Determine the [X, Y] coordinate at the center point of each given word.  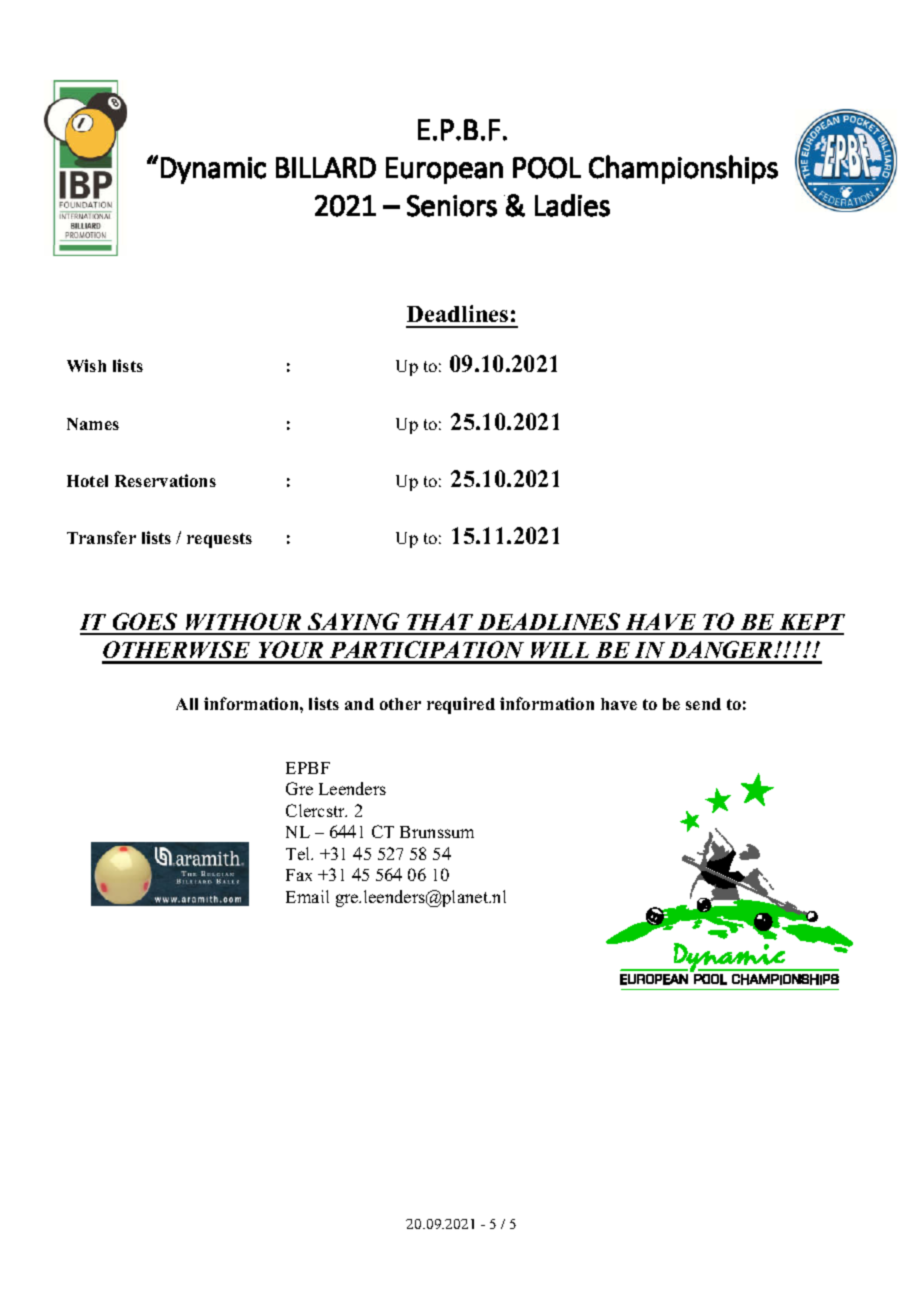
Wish [86, 365]
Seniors [452, 206]
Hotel [87, 481]
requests [219, 540]
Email [307, 896]
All [187, 704]
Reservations [165, 480]
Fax [299, 875]
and [359, 704]
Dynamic [213, 170]
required [461, 705]
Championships [683, 169]
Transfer [101, 537]
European [444, 170]
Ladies [572, 205]
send [703, 704]
